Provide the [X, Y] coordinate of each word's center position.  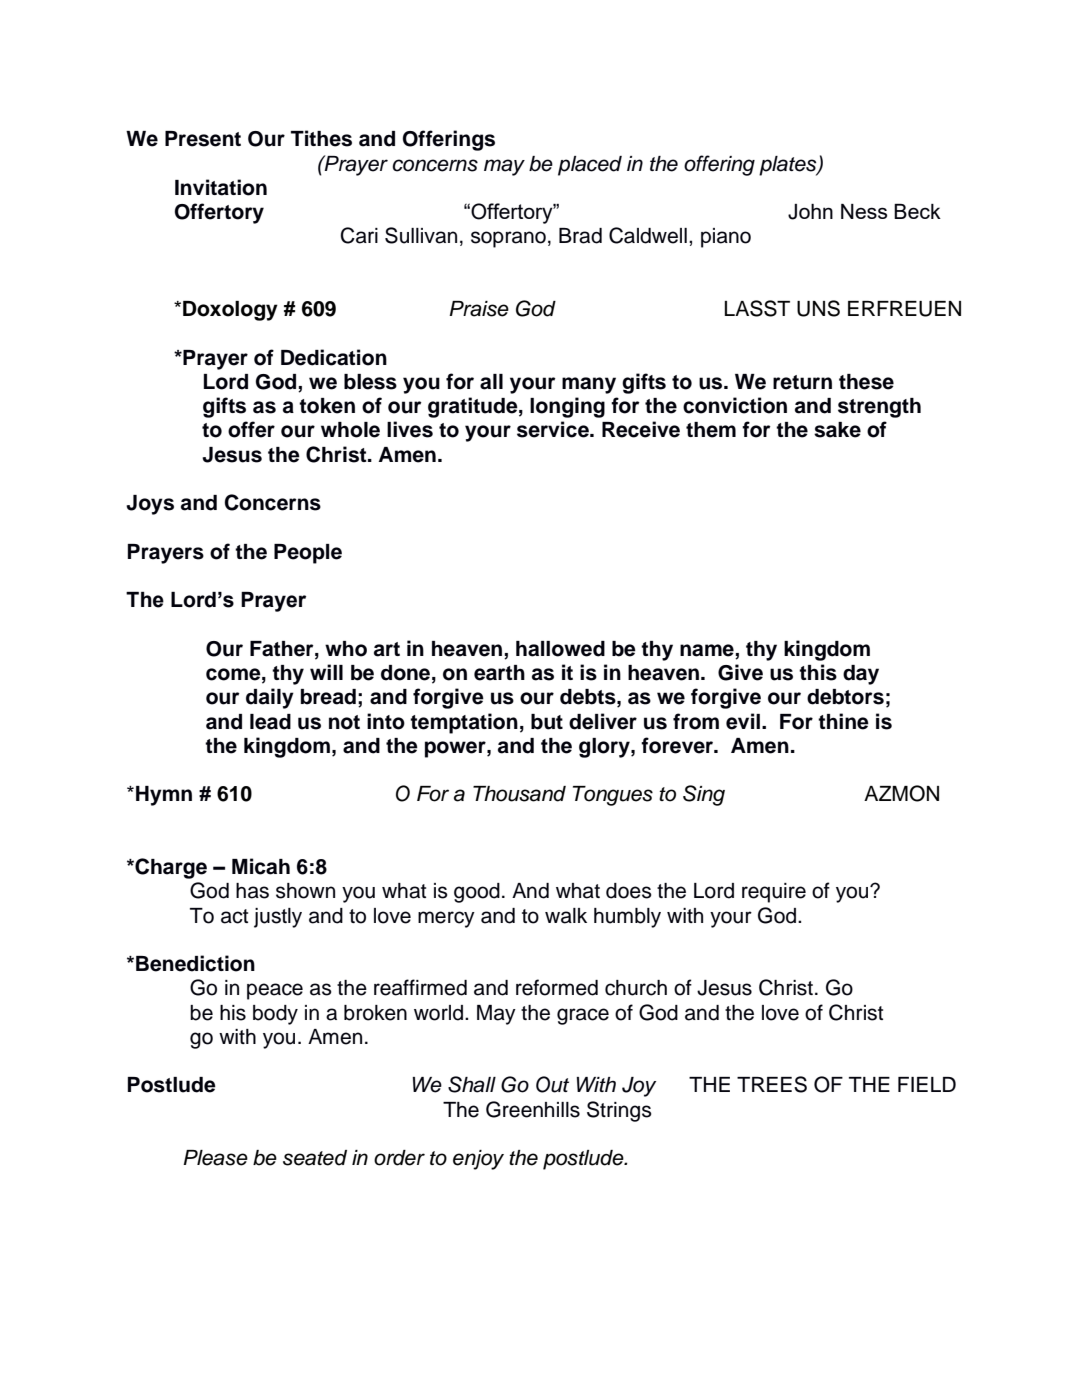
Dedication [334, 357]
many [589, 385]
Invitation [221, 187]
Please [215, 1158]
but [547, 722]
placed [590, 166]
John [810, 212]
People [308, 554]
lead [270, 722]
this [818, 672]
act [234, 916]
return [802, 382]
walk [566, 916]
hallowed [560, 649]
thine [843, 721]
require [774, 893]
